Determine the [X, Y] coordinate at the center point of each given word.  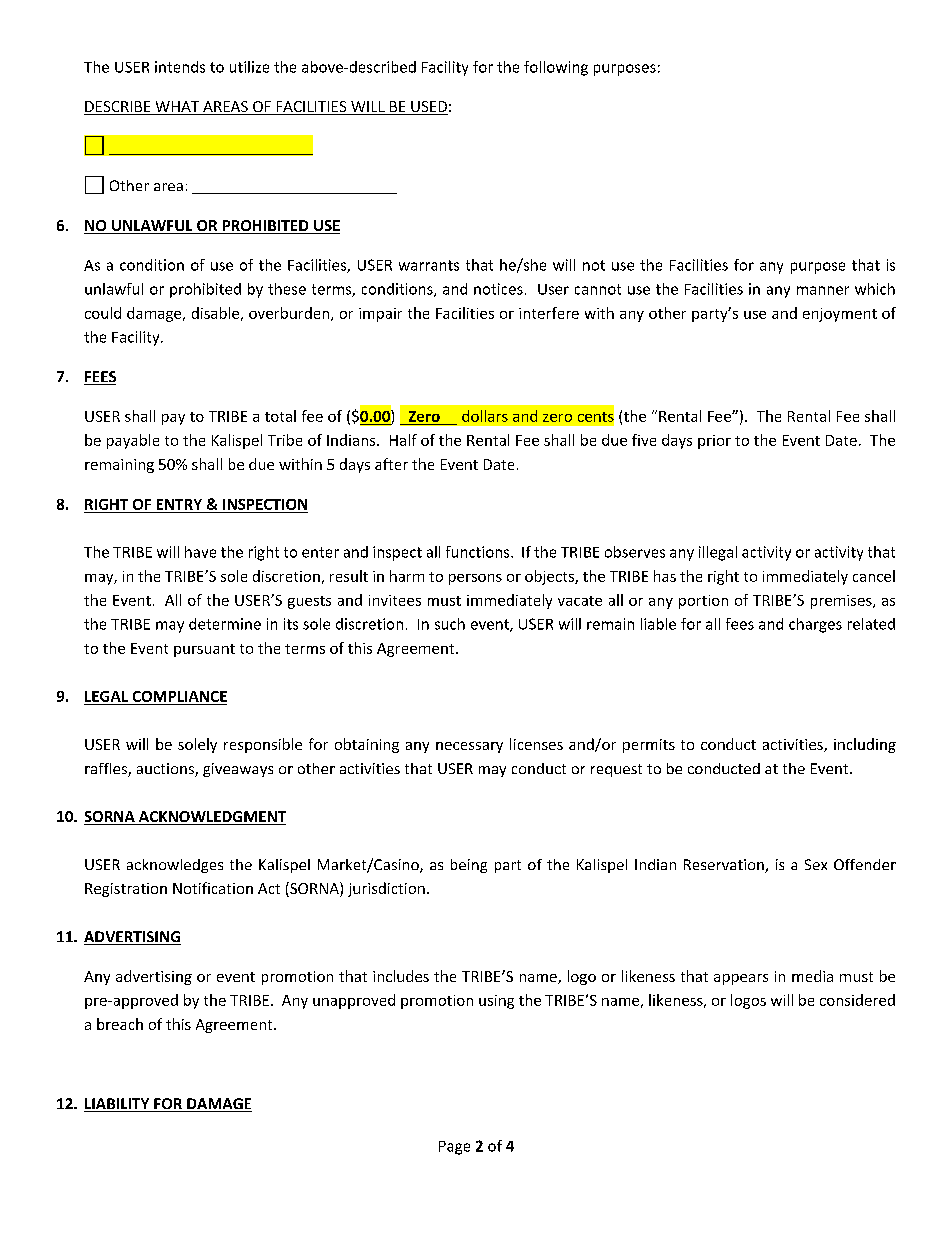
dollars [485, 416]
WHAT [177, 108]
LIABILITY [118, 1105]
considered [857, 1000]
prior [714, 442]
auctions [166, 770]
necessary [469, 747]
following [556, 68]
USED [428, 108]
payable [133, 441]
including [865, 745]
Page [454, 1148]
